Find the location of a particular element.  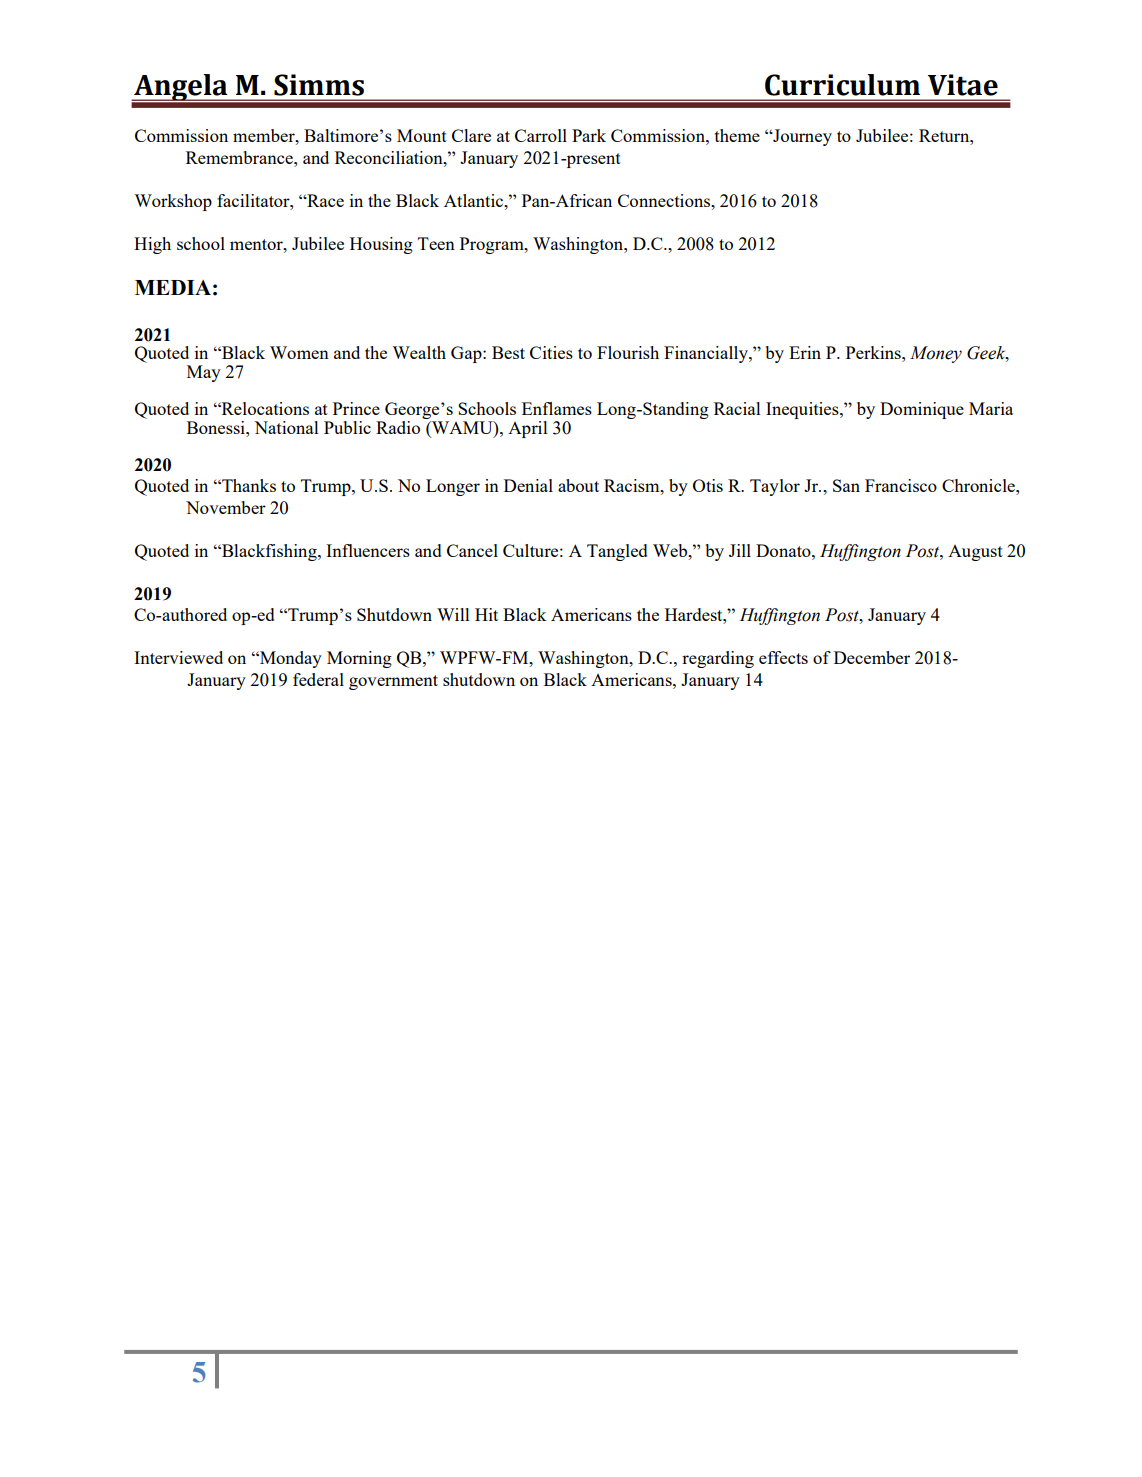

May is located at coordinates (204, 373).
